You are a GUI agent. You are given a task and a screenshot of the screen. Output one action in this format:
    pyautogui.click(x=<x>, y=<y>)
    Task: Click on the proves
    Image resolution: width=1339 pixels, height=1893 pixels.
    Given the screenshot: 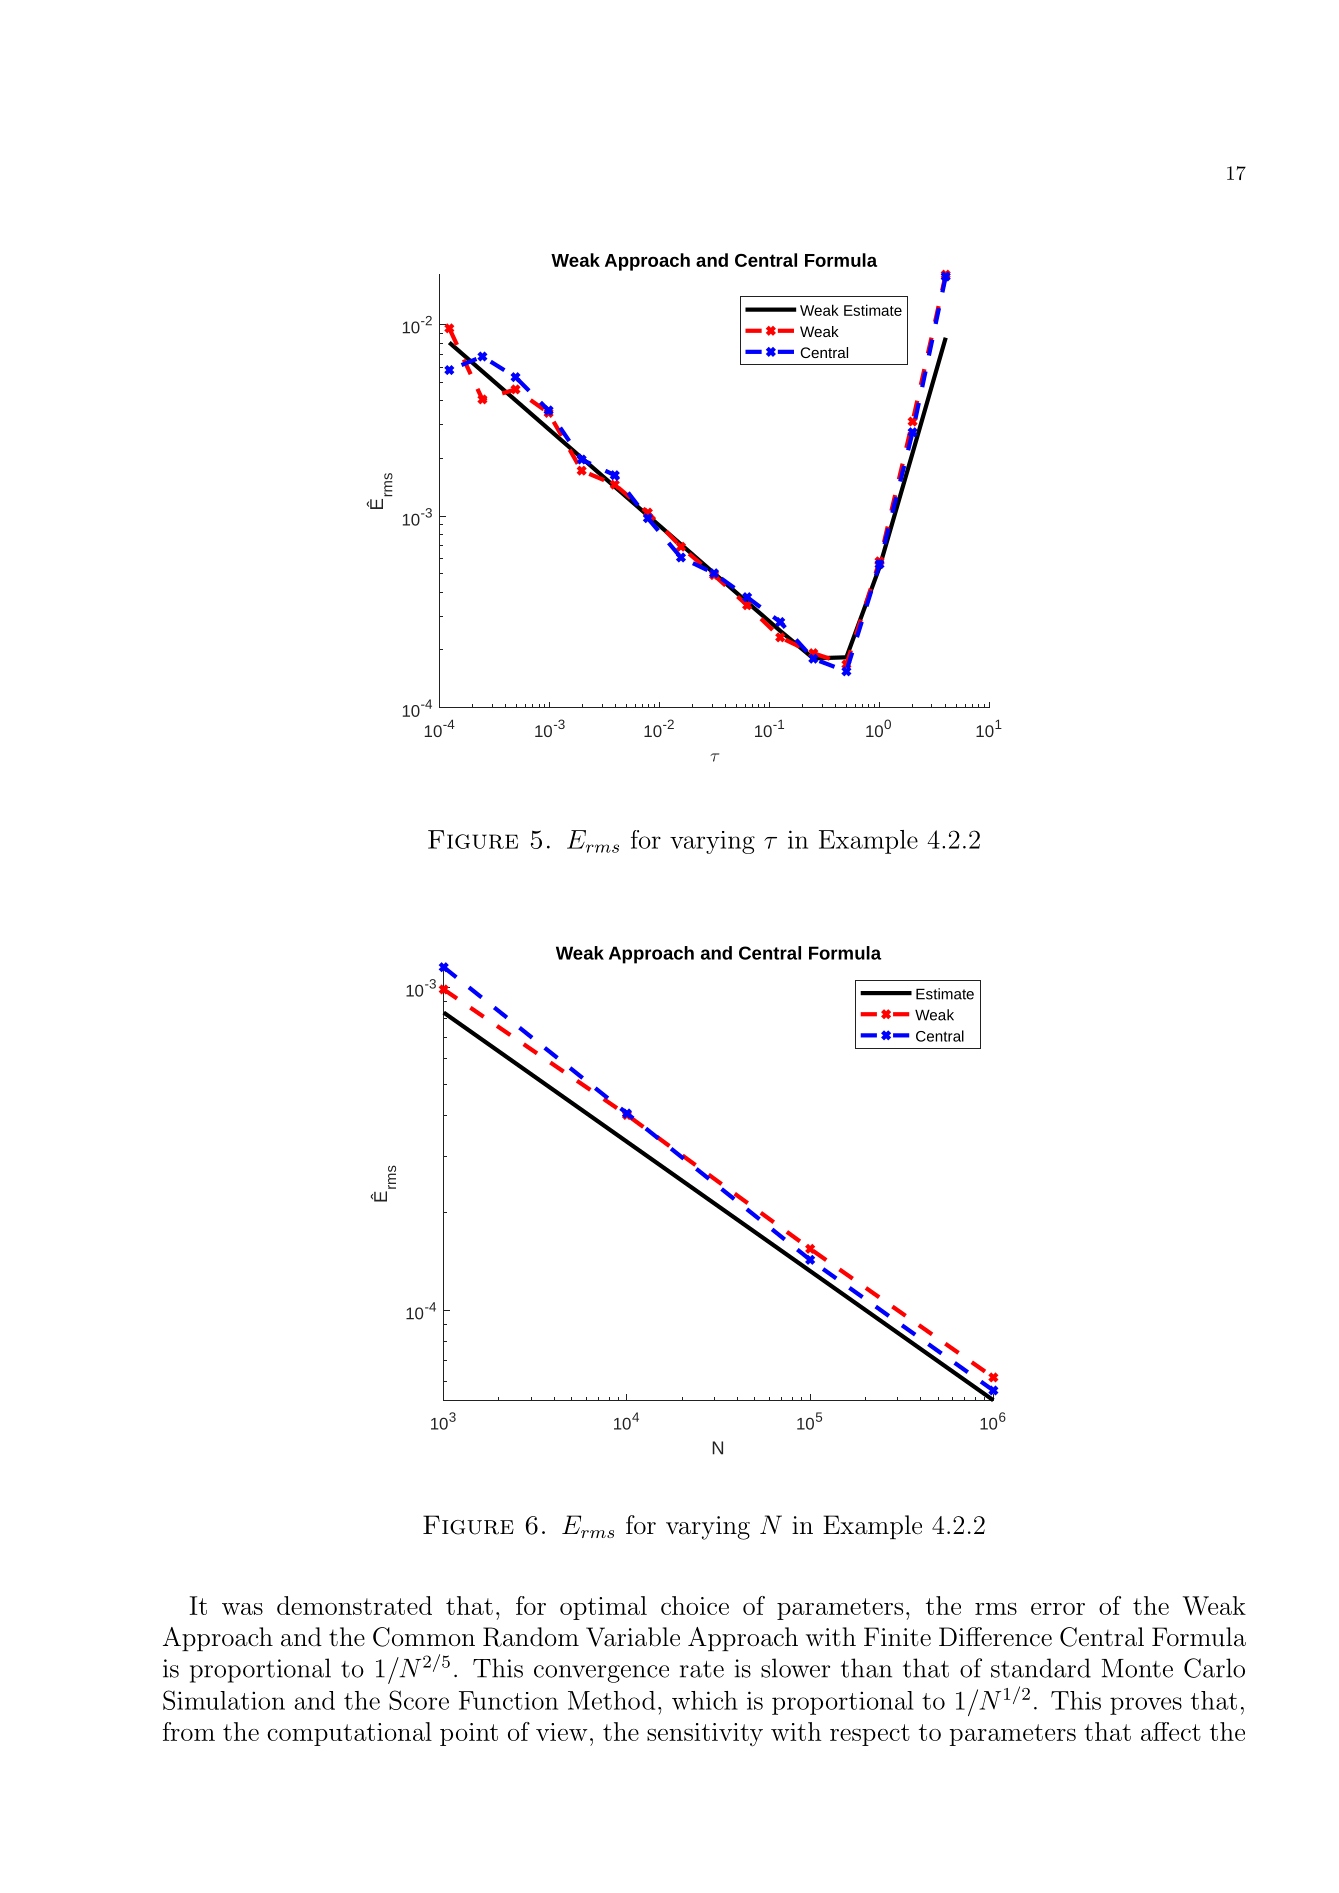 What is the action you would take?
    pyautogui.click(x=1146, y=1706)
